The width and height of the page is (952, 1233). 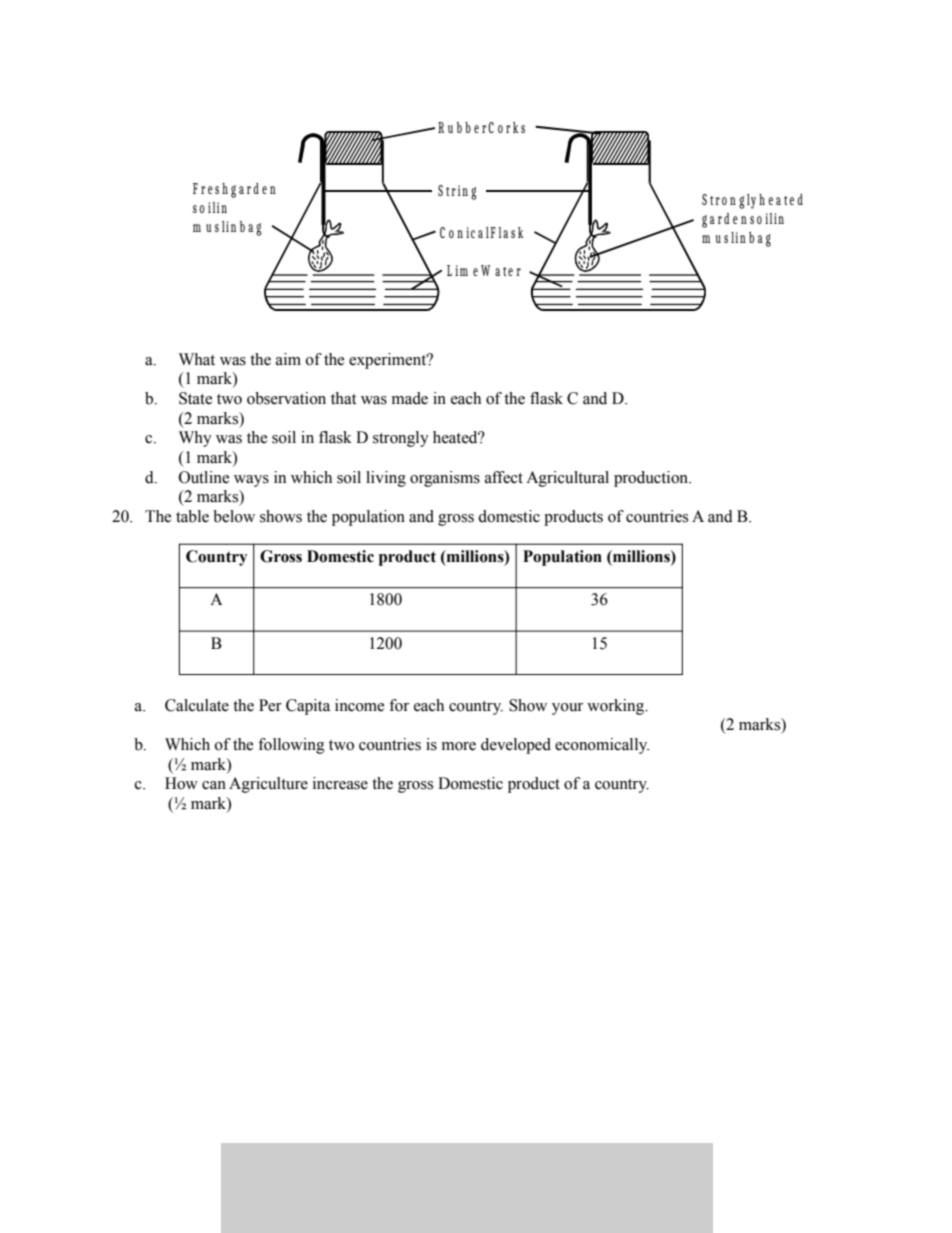 I want to click on Calculate, so click(x=197, y=705).
